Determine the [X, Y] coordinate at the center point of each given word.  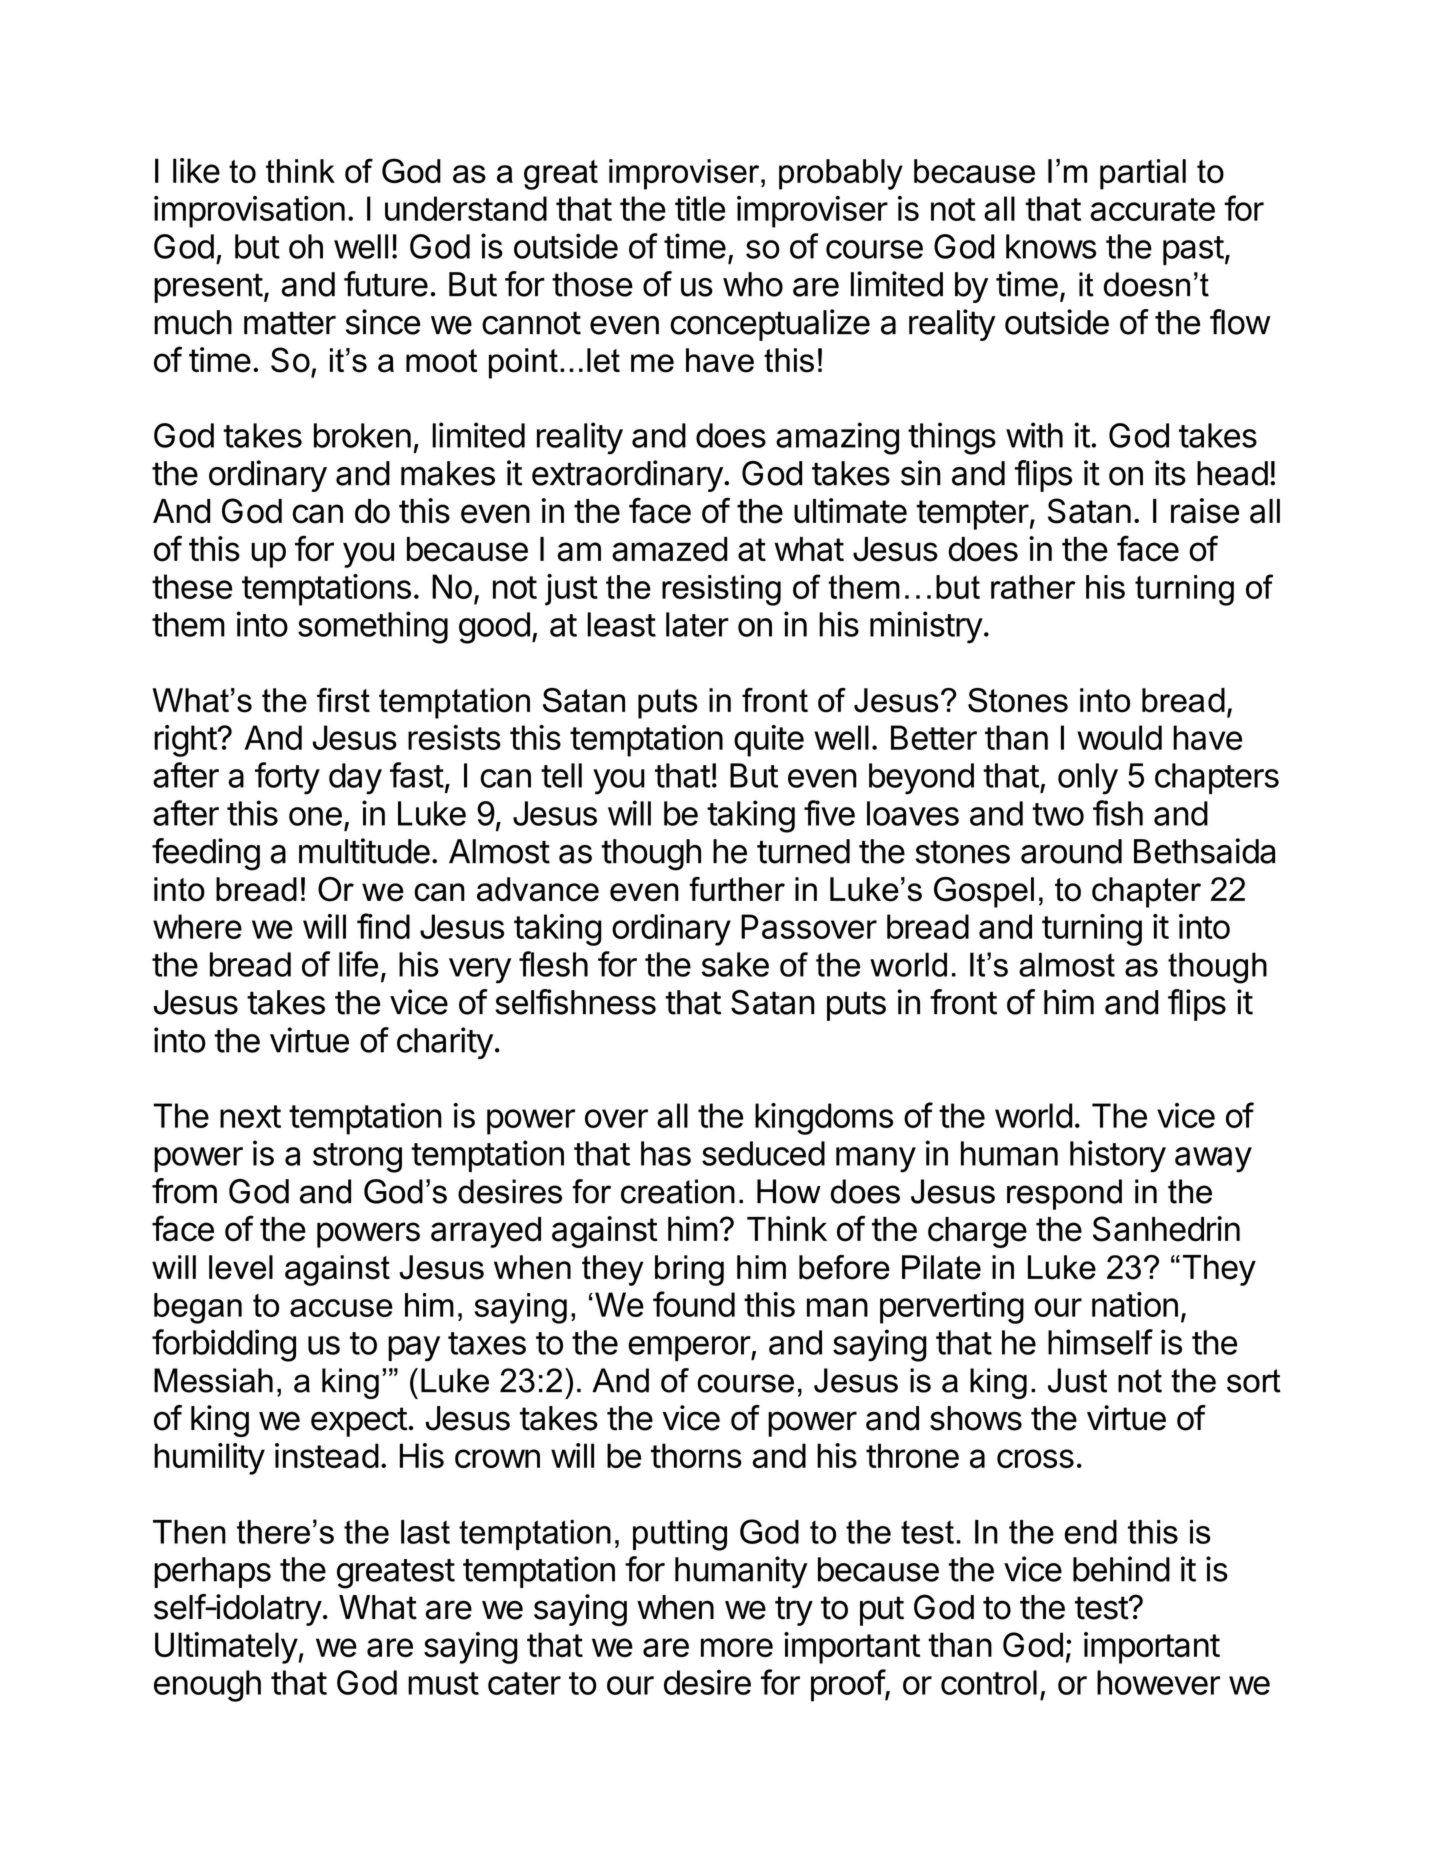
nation [1135, 1304]
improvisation [249, 212]
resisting [721, 590]
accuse [341, 1308]
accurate [1152, 209]
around [1071, 851]
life [358, 964]
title [700, 208]
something [373, 627]
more [737, 1647]
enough [207, 1686]
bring [689, 1270]
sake [735, 964]
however [1158, 1682]
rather [1033, 587]
